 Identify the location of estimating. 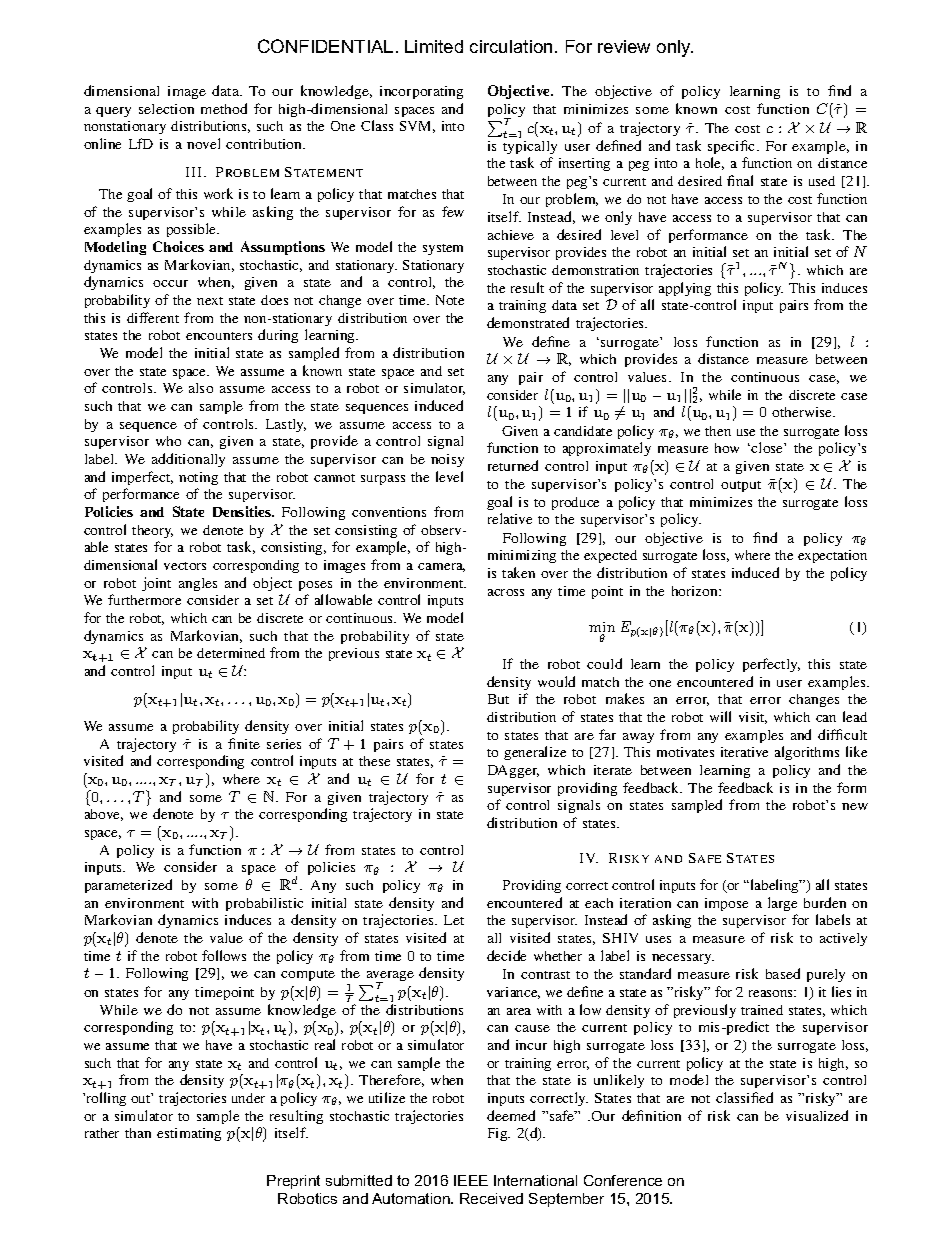
(189, 1134).
